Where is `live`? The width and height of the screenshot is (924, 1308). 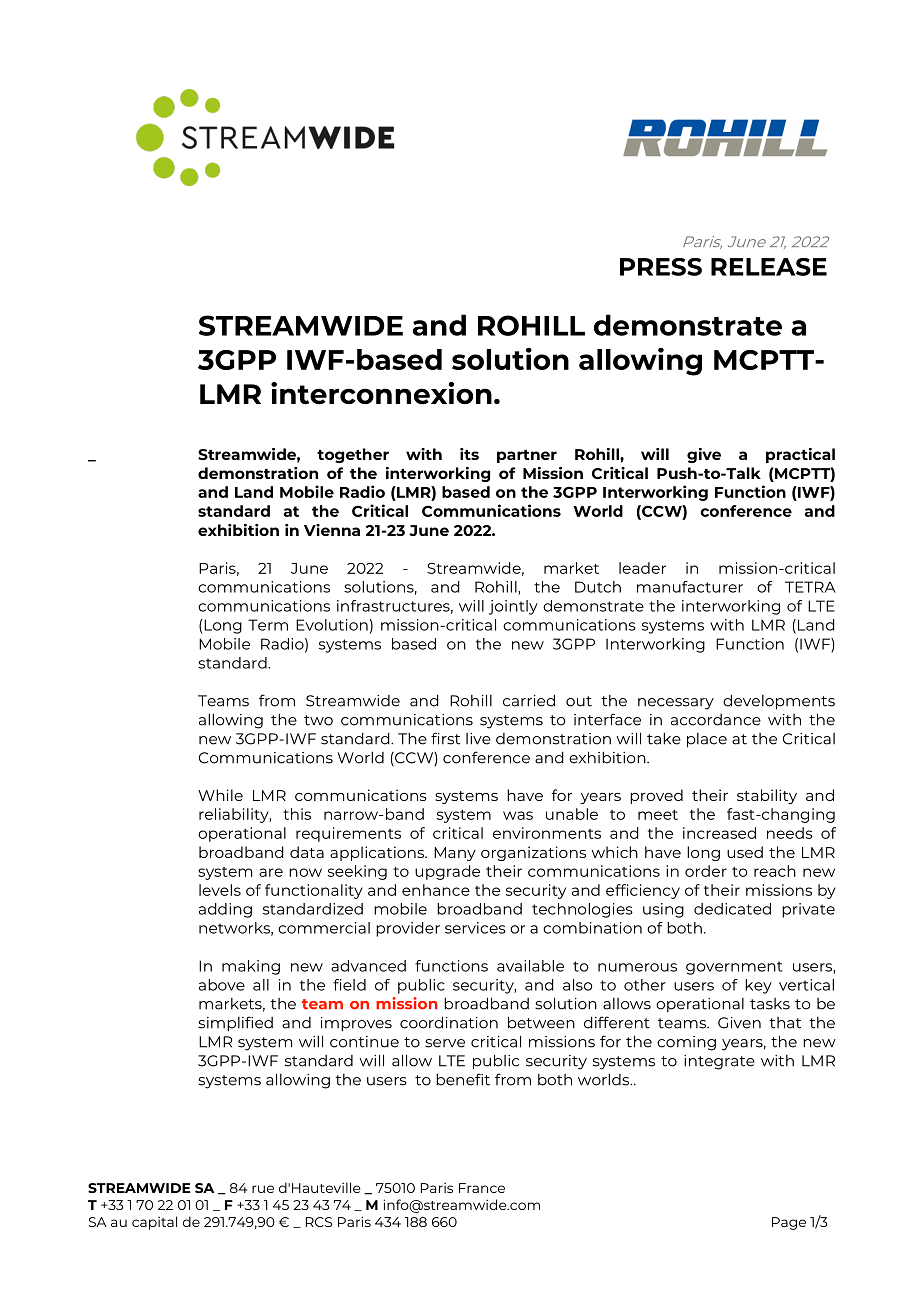 live is located at coordinates (478, 739).
